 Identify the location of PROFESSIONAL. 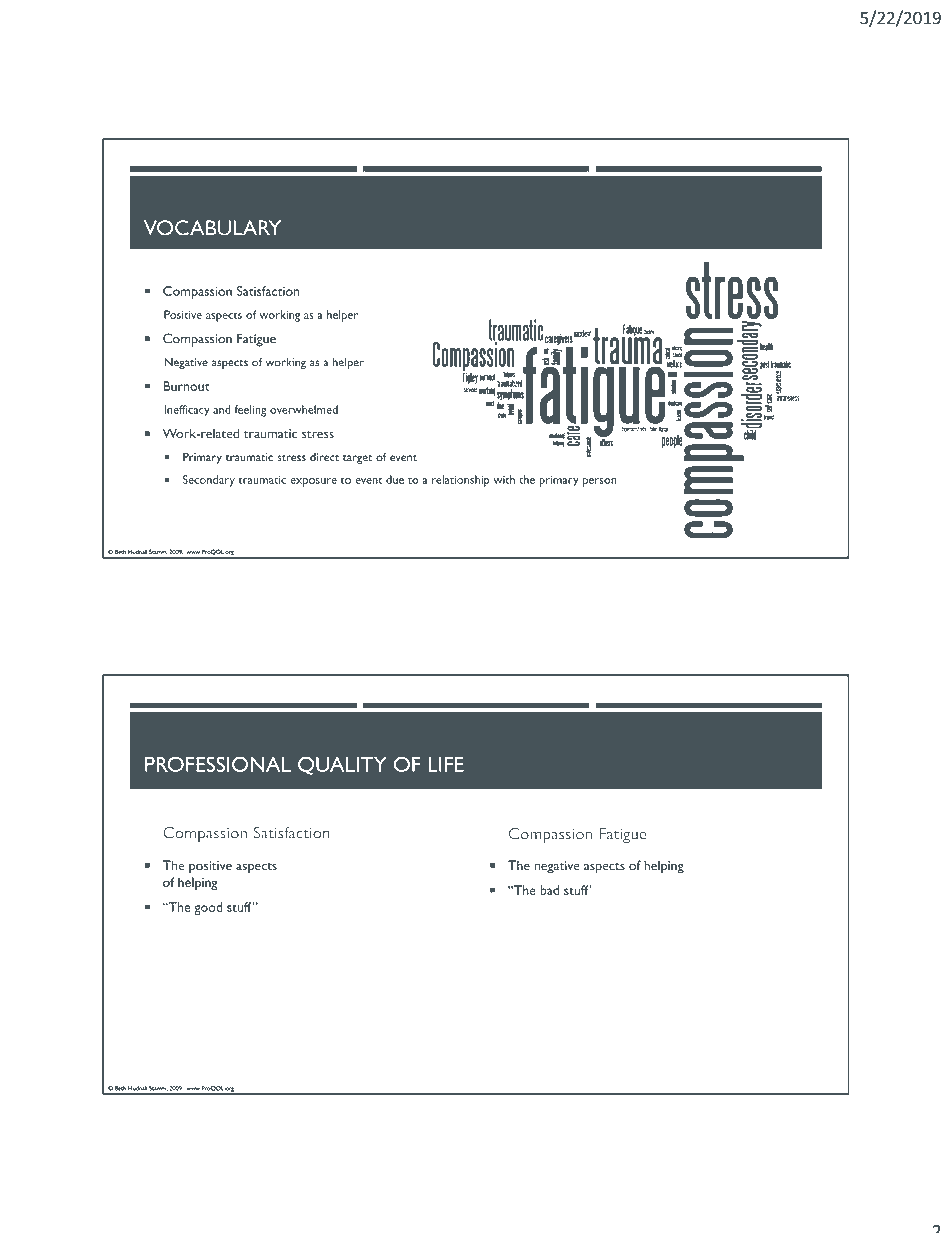
(218, 764).
